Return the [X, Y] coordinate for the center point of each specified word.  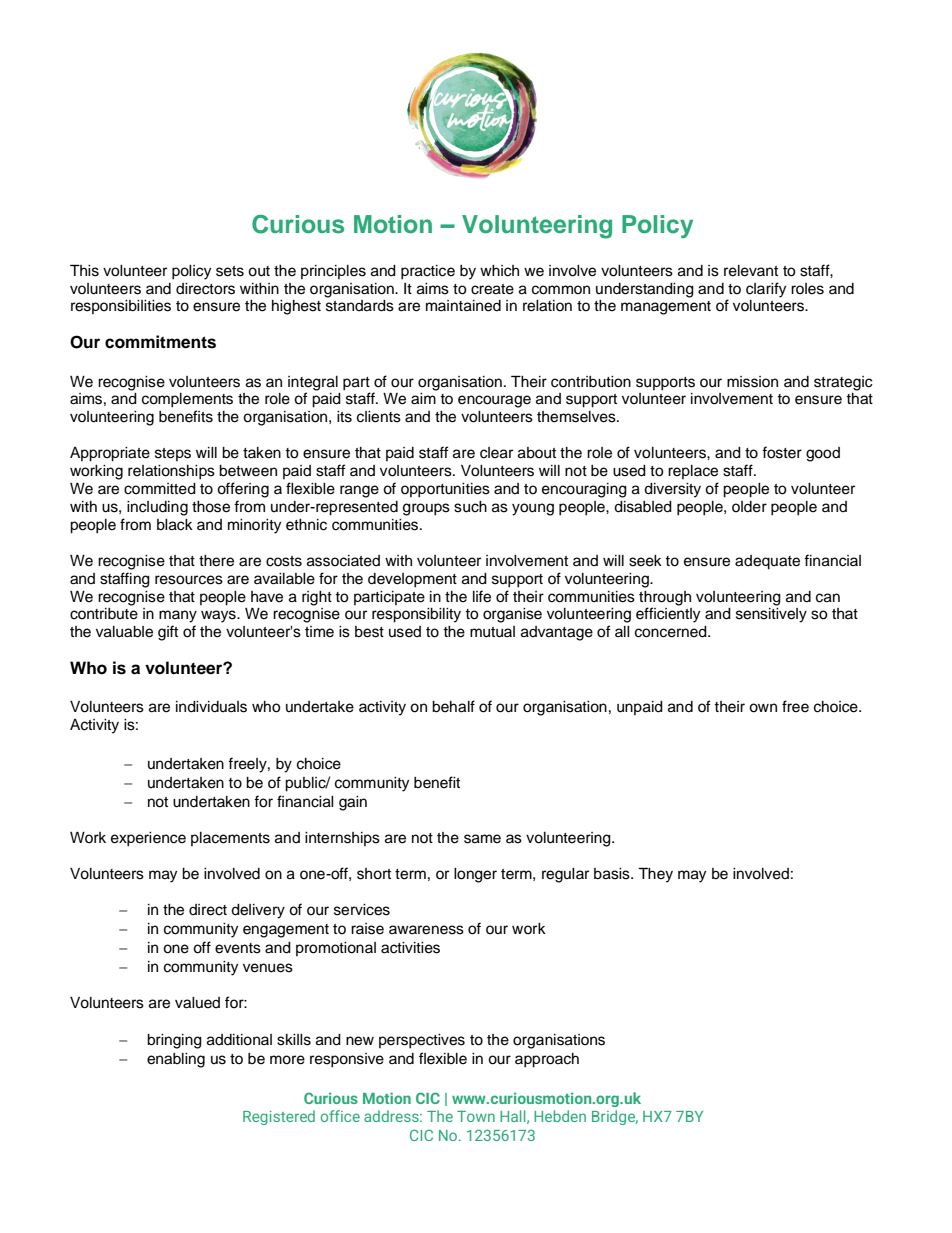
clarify [766, 290]
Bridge [615, 1117]
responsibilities [121, 307]
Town [476, 1116]
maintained [463, 306]
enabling [176, 1060]
